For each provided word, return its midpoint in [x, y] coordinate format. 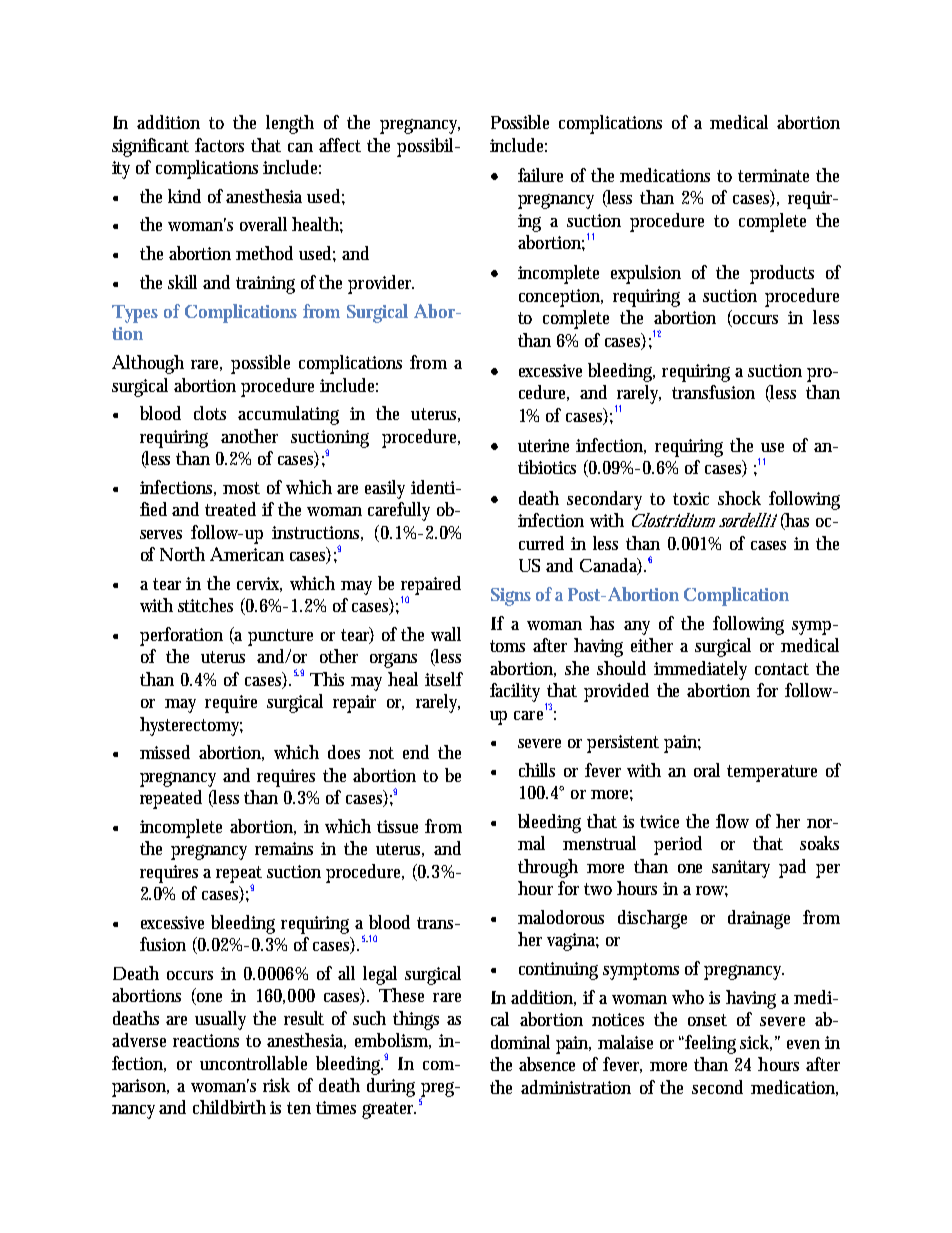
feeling [713, 1044]
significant [150, 147]
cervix [259, 584]
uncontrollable [253, 1063]
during [391, 1087]
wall [446, 634]
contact [782, 669]
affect [340, 145]
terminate [773, 175]
